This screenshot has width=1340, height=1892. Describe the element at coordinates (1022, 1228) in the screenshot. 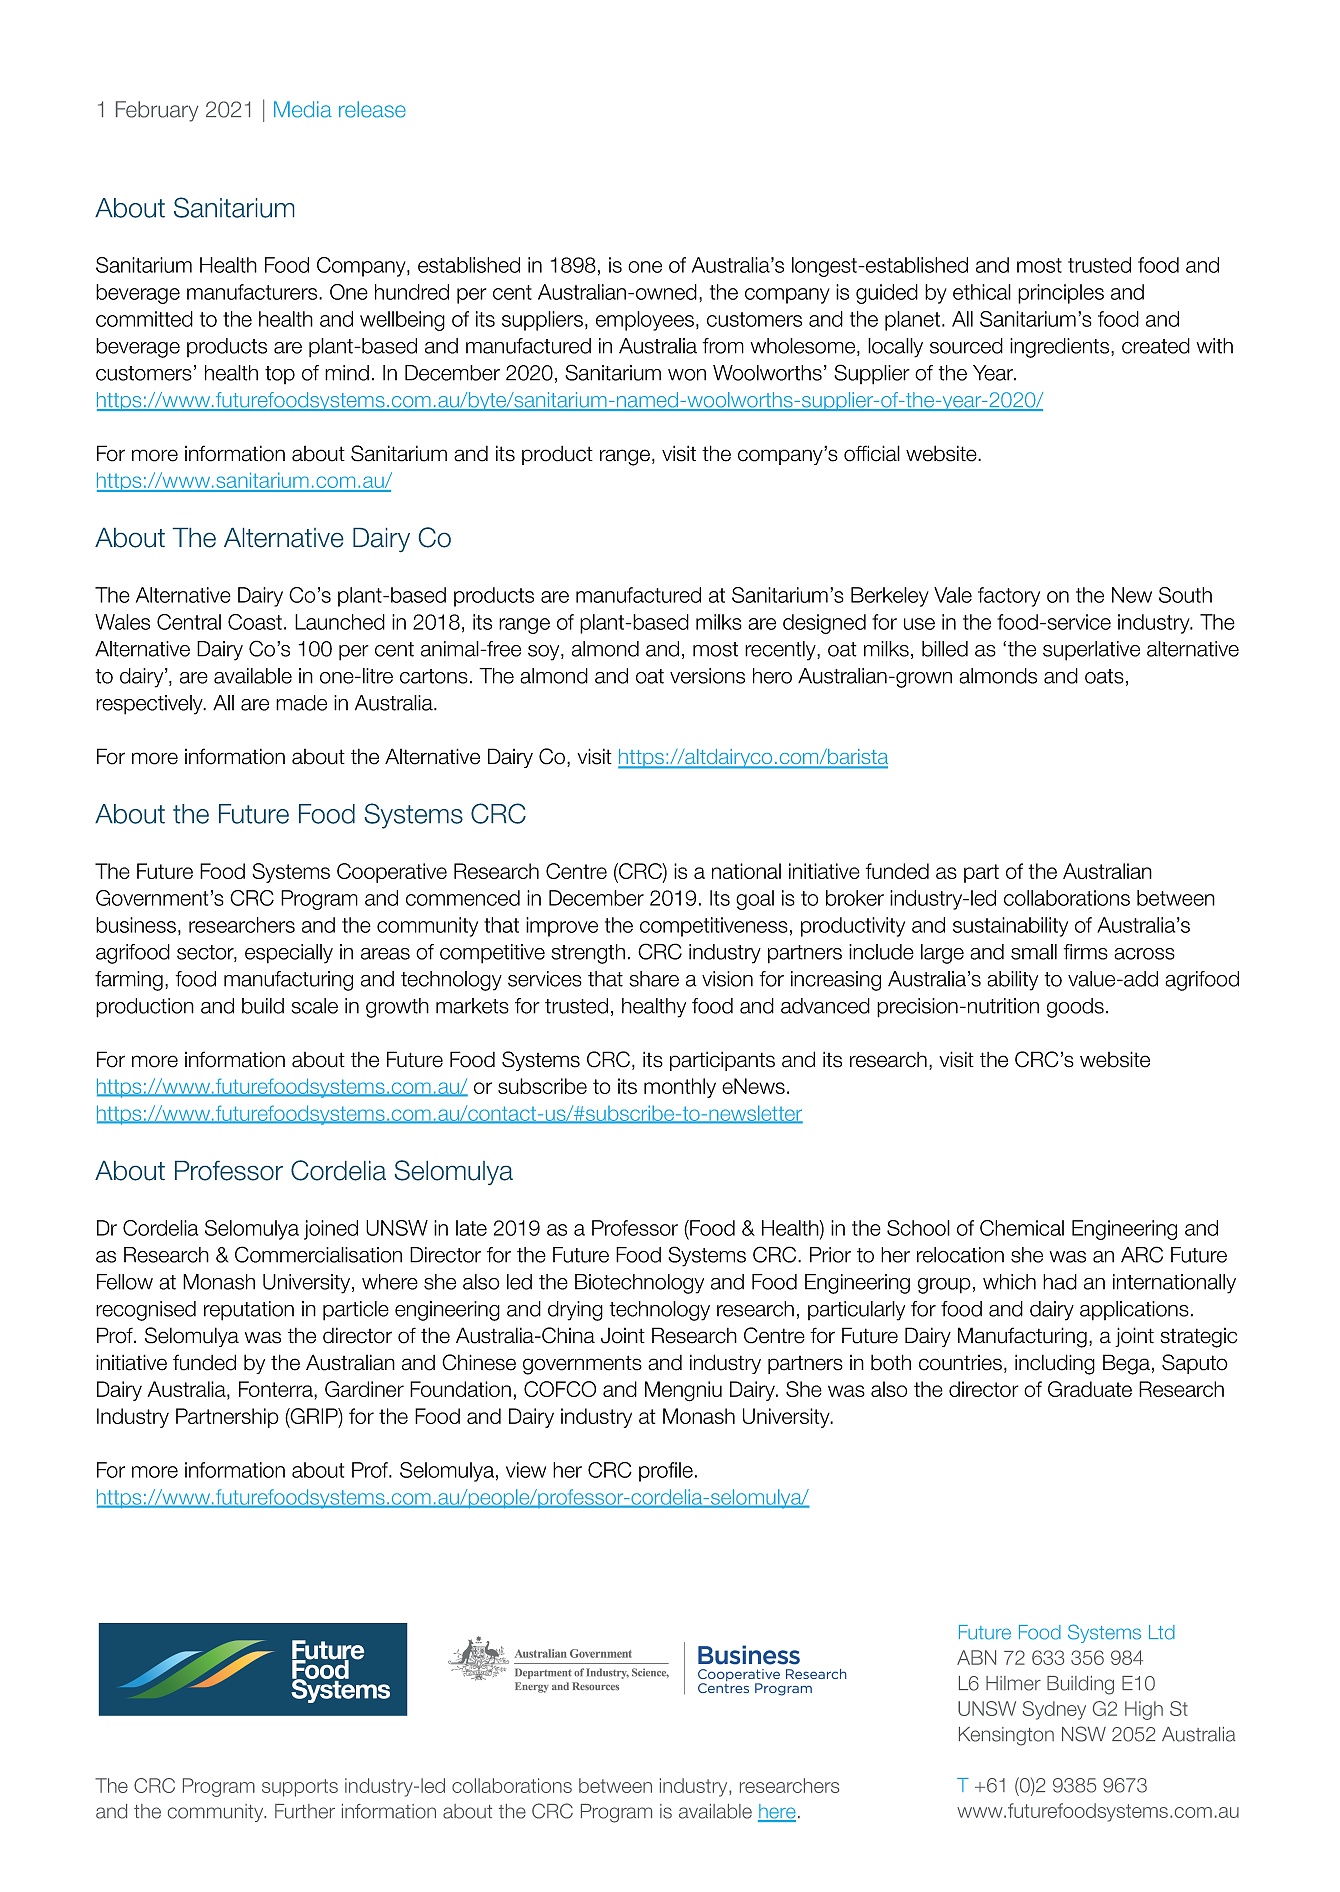

I see `Chemical` at that location.
